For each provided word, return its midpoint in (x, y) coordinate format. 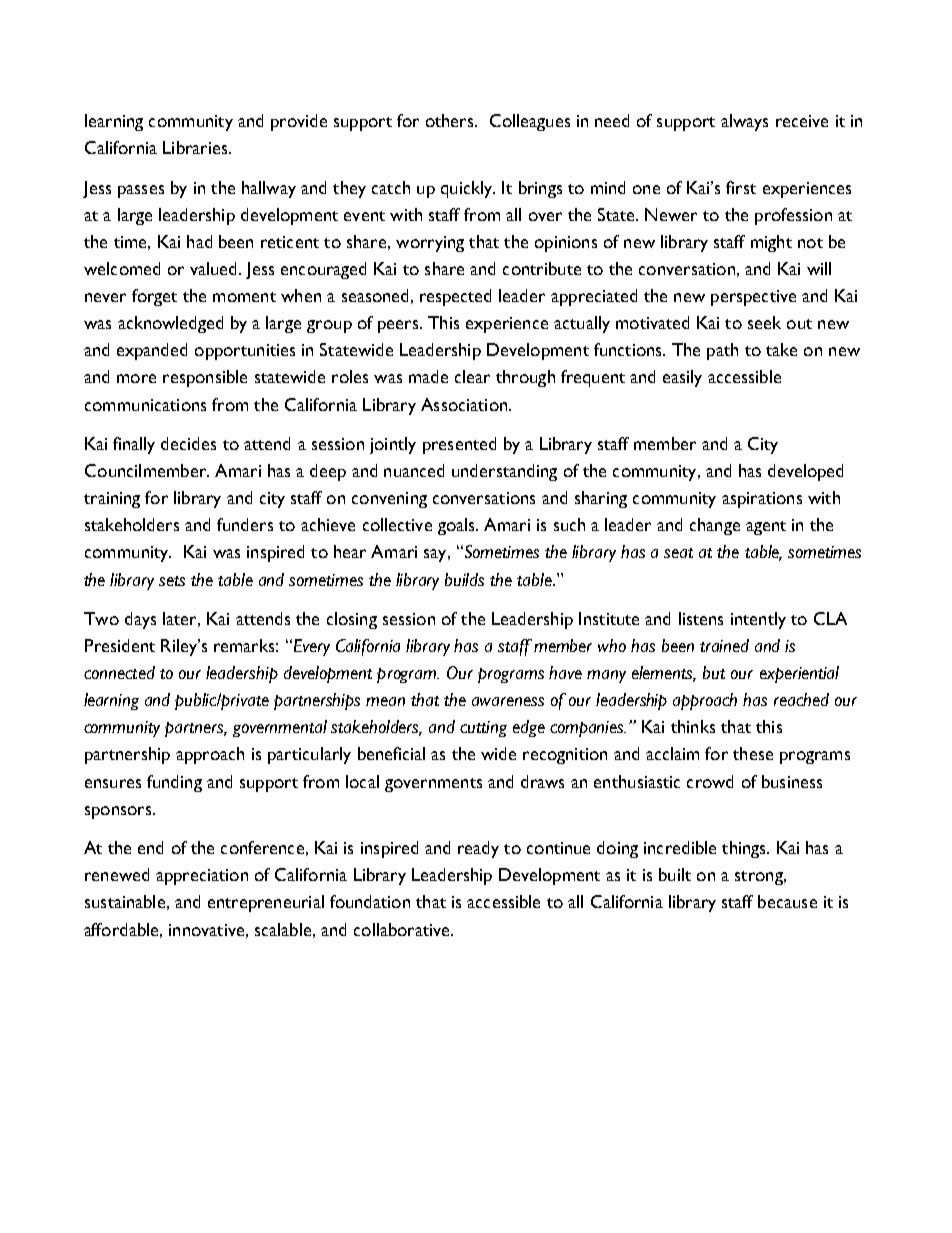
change (715, 526)
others (451, 120)
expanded (152, 351)
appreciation (202, 877)
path (722, 351)
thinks (693, 726)
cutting (483, 729)
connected (119, 672)
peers (399, 326)
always (744, 122)
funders (245, 524)
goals (457, 526)
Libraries (196, 147)
